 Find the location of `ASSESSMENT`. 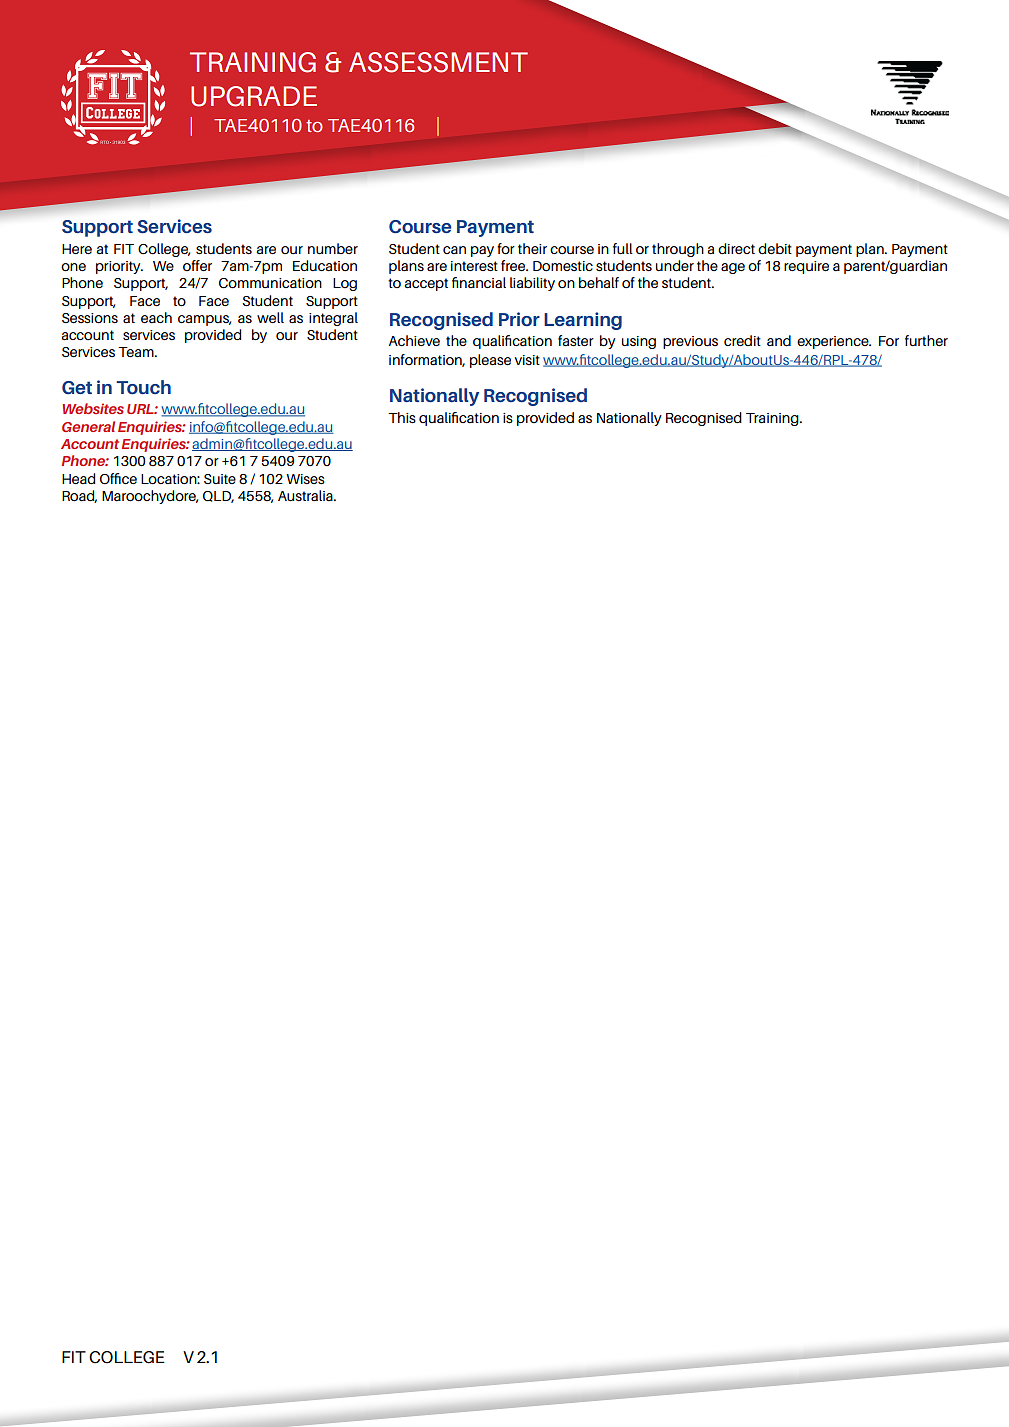

ASSESSMENT is located at coordinates (438, 62).
